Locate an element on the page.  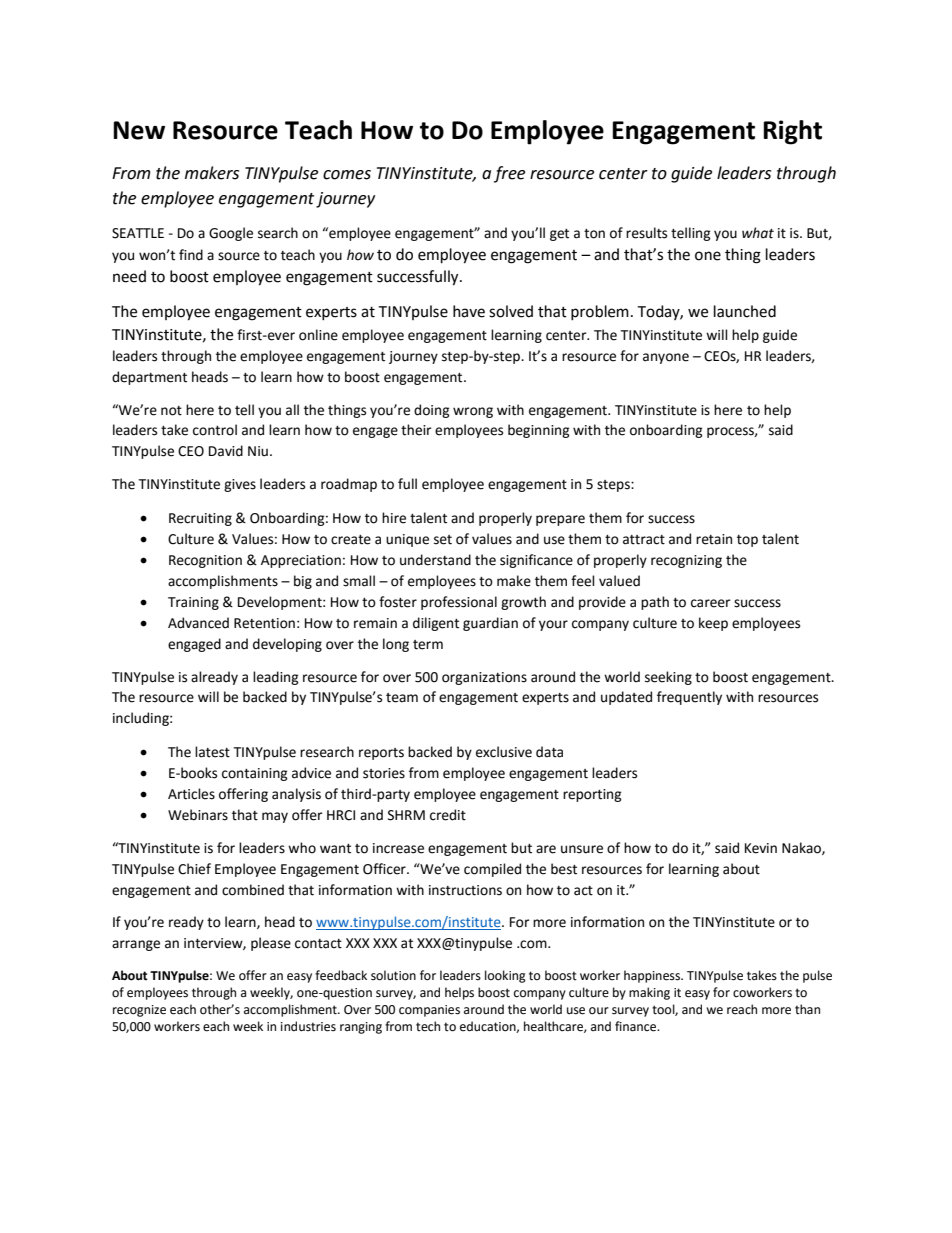
professional is located at coordinates (459, 603).
